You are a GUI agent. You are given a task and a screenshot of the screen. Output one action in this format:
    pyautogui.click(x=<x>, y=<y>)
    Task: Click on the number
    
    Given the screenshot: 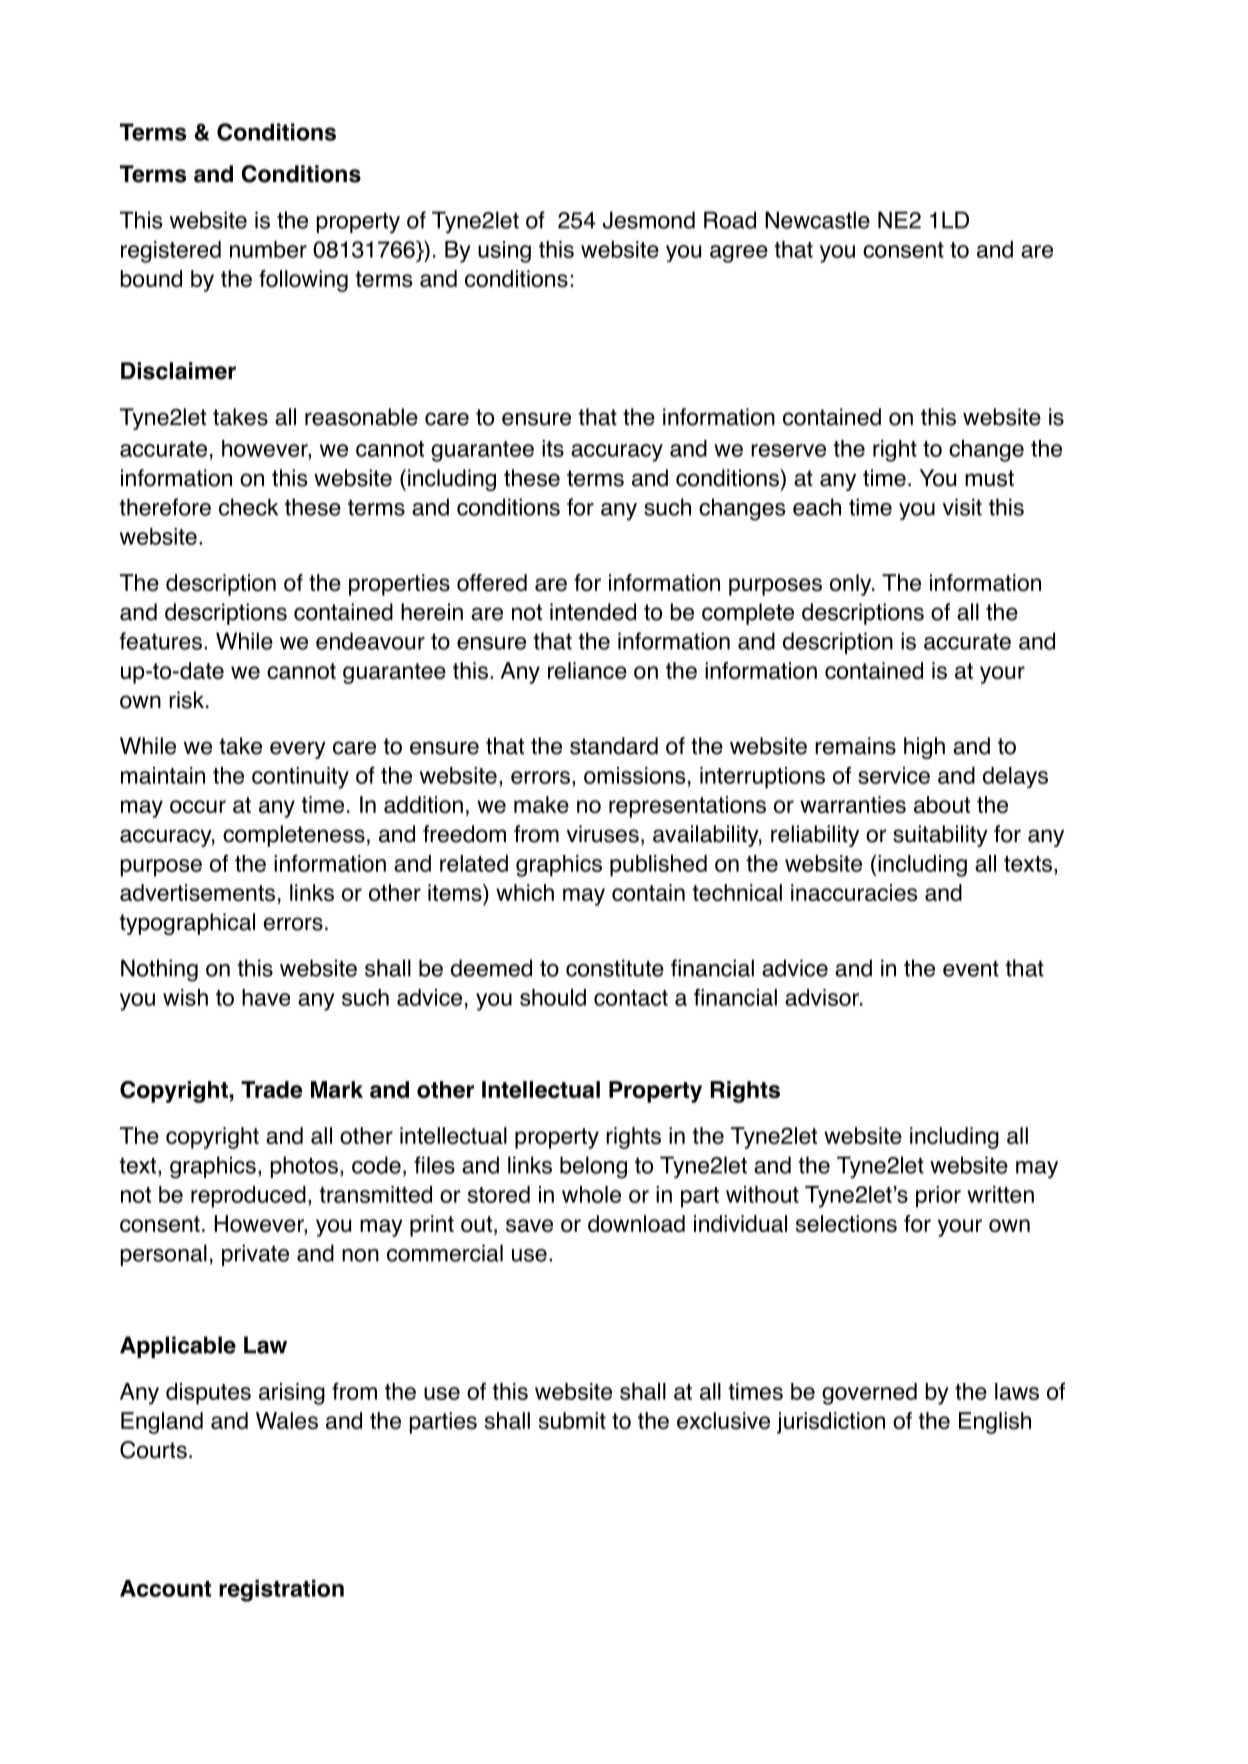 What is the action you would take?
    pyautogui.click(x=268, y=249)
